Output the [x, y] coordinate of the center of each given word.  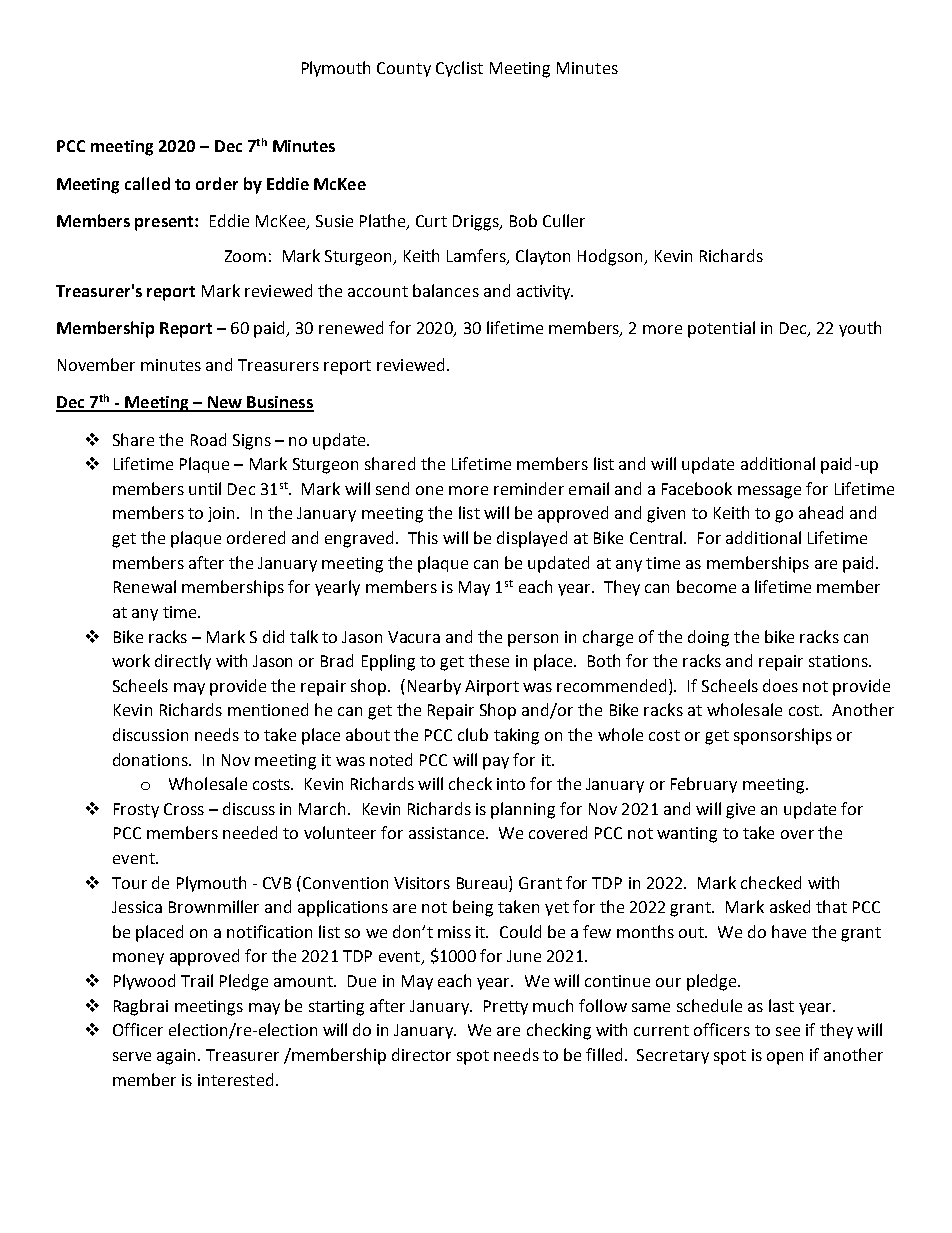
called [147, 183]
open [785, 1058]
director [421, 1054]
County [404, 69]
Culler [564, 220]
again [178, 1057]
